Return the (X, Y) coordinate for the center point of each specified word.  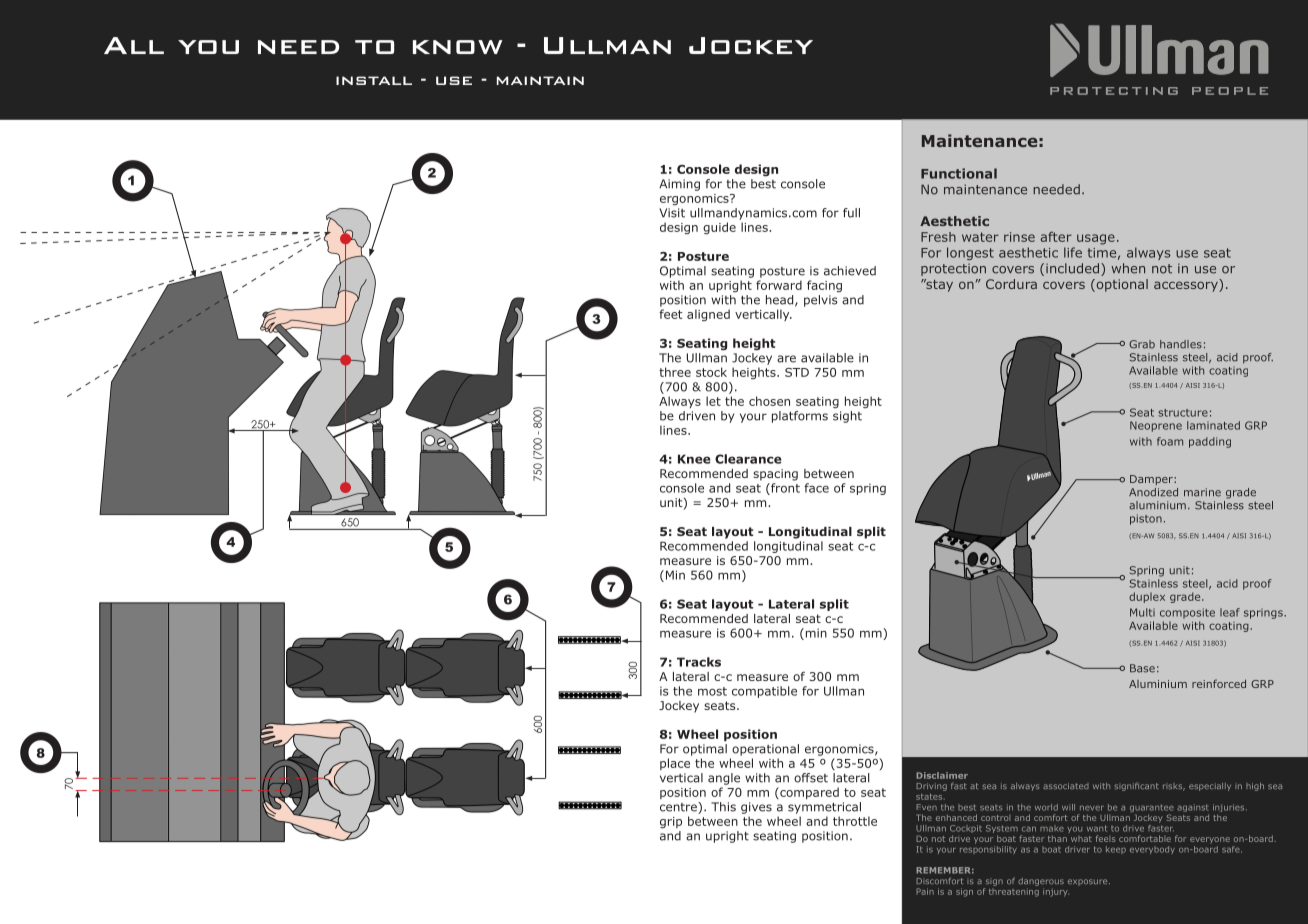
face (816, 488)
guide (719, 228)
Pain (925, 891)
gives (756, 808)
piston (1146, 519)
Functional (959, 173)
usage (1096, 239)
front (784, 489)
